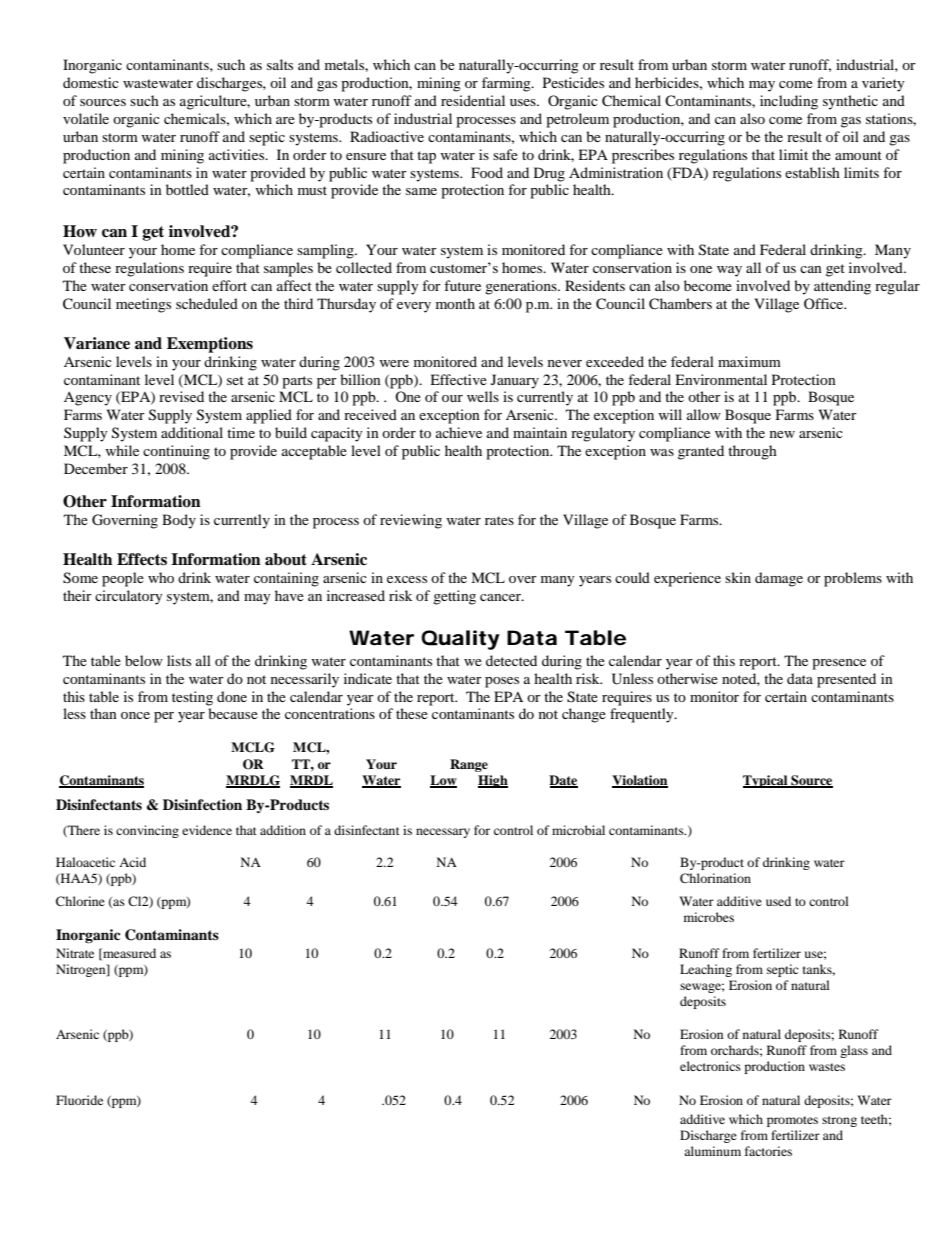  Describe the element at coordinates (458, 379) in the screenshot. I see `Effective` at that location.
